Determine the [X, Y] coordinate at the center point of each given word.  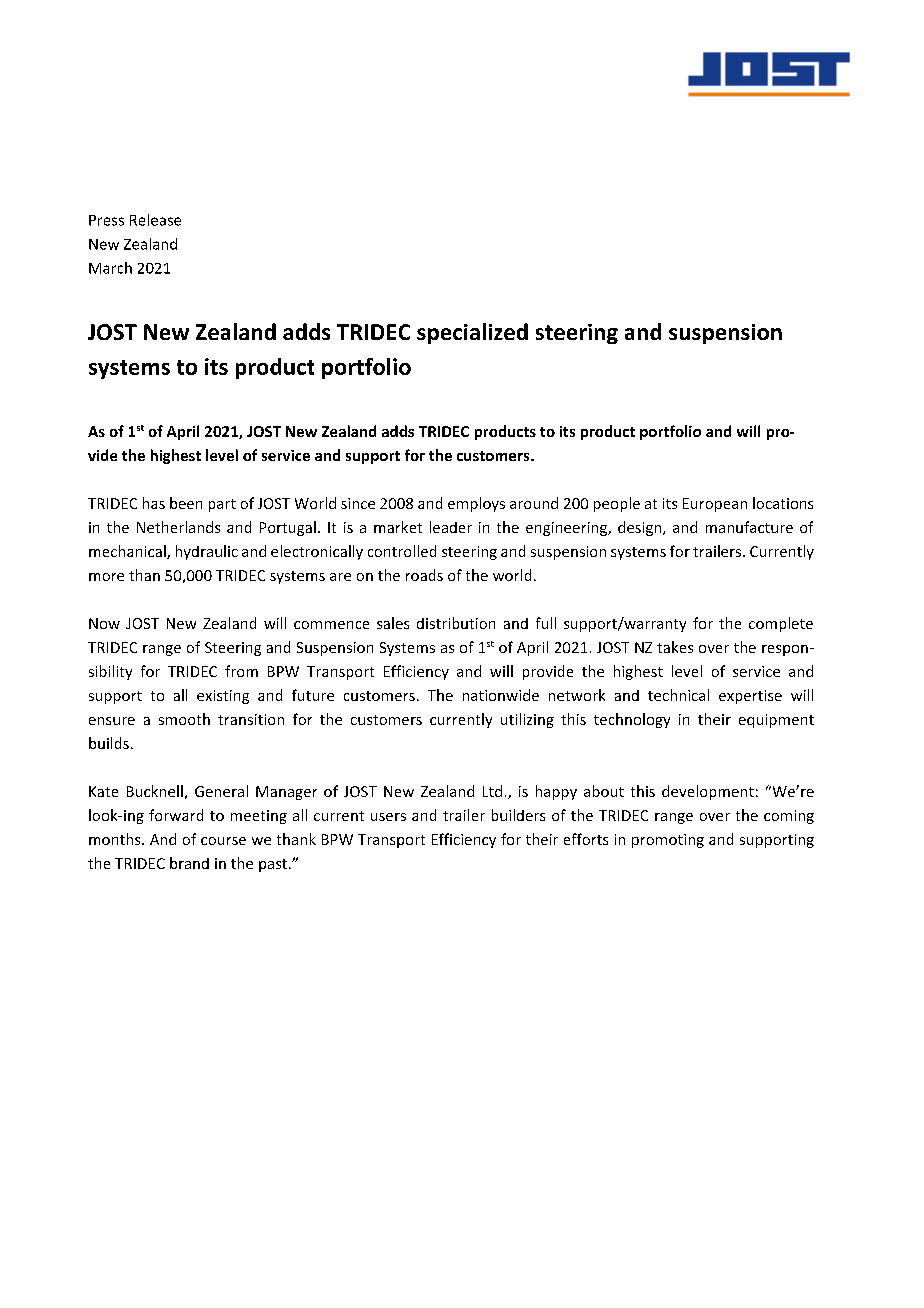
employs [476, 504]
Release [155, 220]
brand [189, 863]
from [241, 671]
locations [783, 503]
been [186, 503]
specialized [472, 333]
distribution [456, 623]
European [715, 505]
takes [675, 647]
